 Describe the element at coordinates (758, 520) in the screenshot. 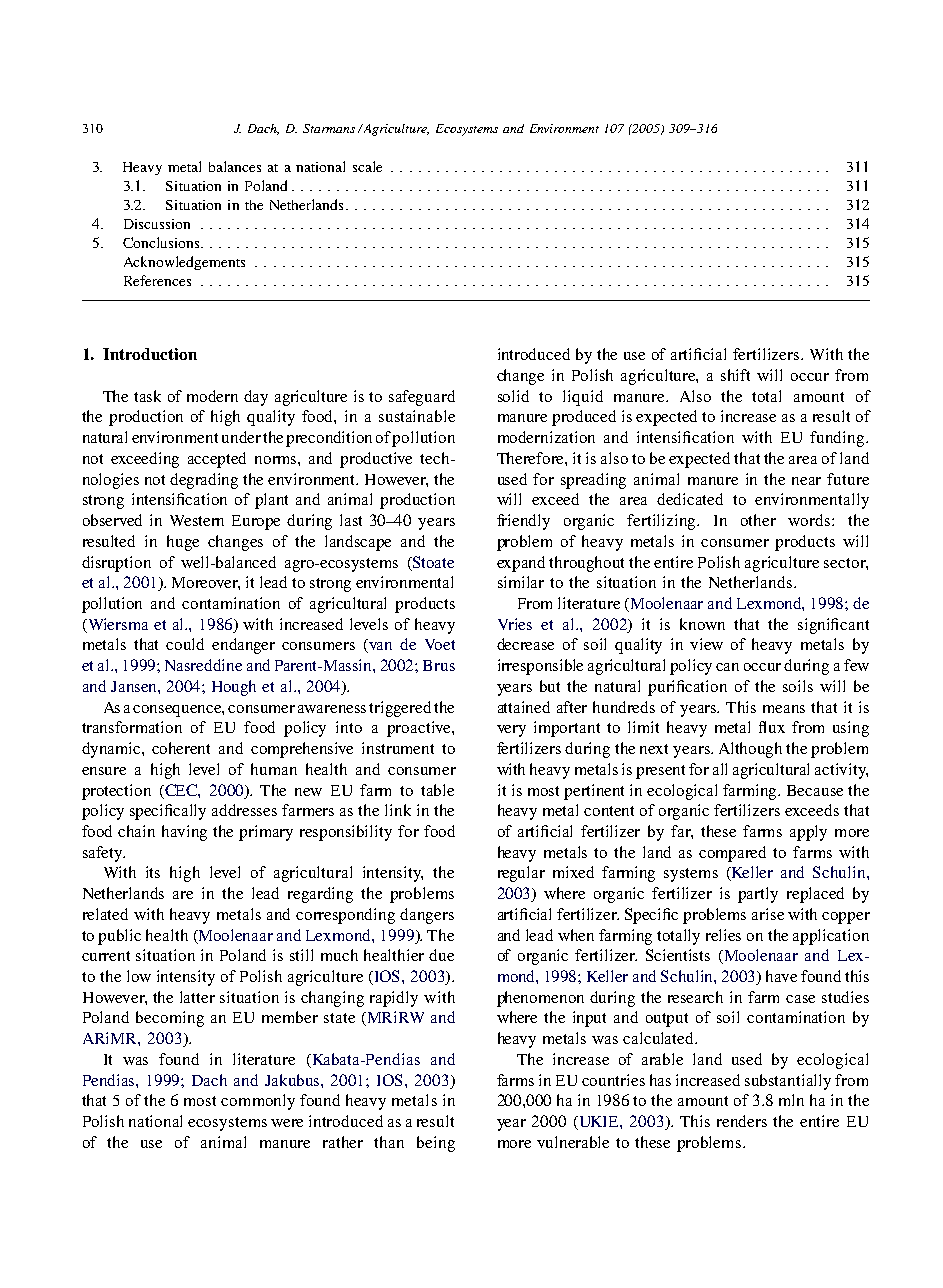

I see `other` at that location.
